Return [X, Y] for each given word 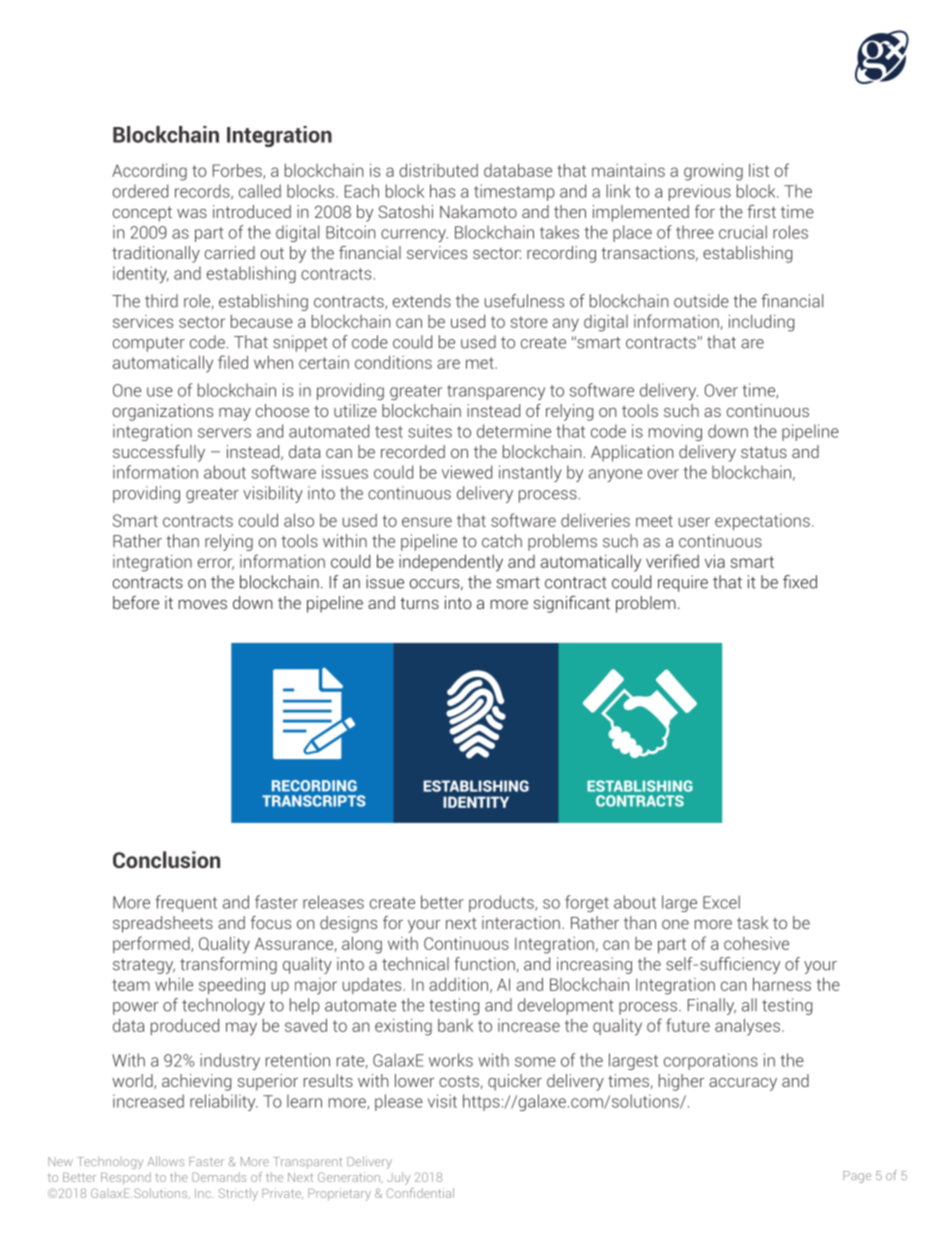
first [761, 211]
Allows [165, 1161]
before [136, 602]
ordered [140, 191]
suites [430, 431]
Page [857, 1177]
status [764, 452]
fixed [800, 582]
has [442, 191]
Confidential [420, 1193]
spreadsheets [163, 924]
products [502, 903]
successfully [159, 453]
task [752, 922]
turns [419, 603]
